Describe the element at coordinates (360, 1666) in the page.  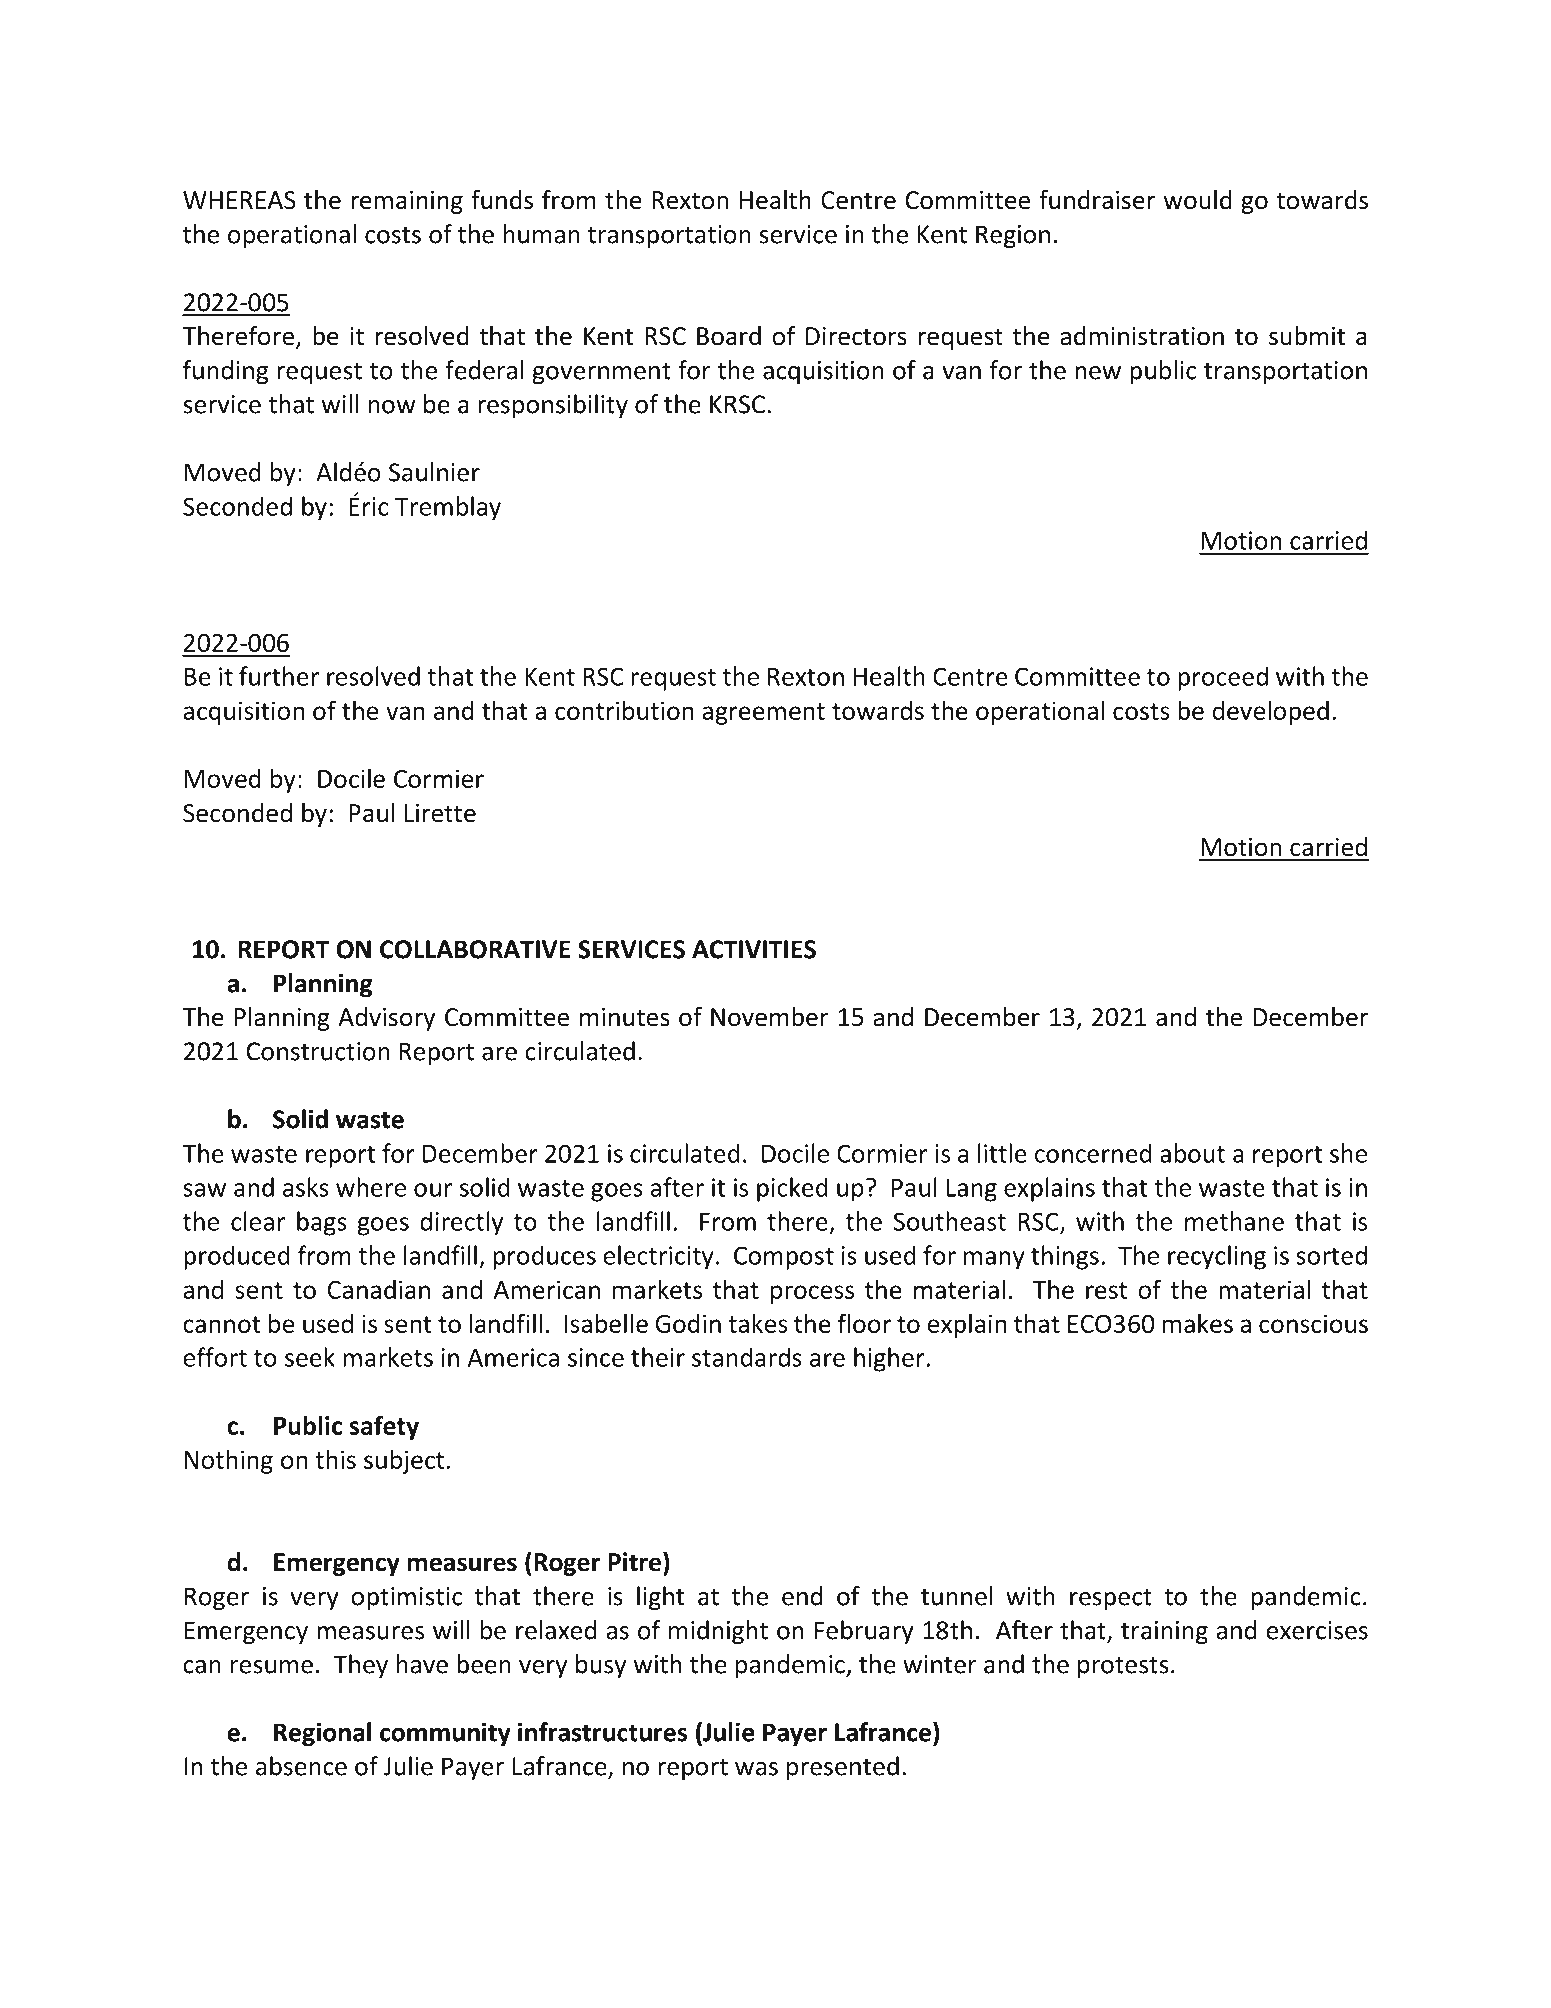
I see `They` at that location.
